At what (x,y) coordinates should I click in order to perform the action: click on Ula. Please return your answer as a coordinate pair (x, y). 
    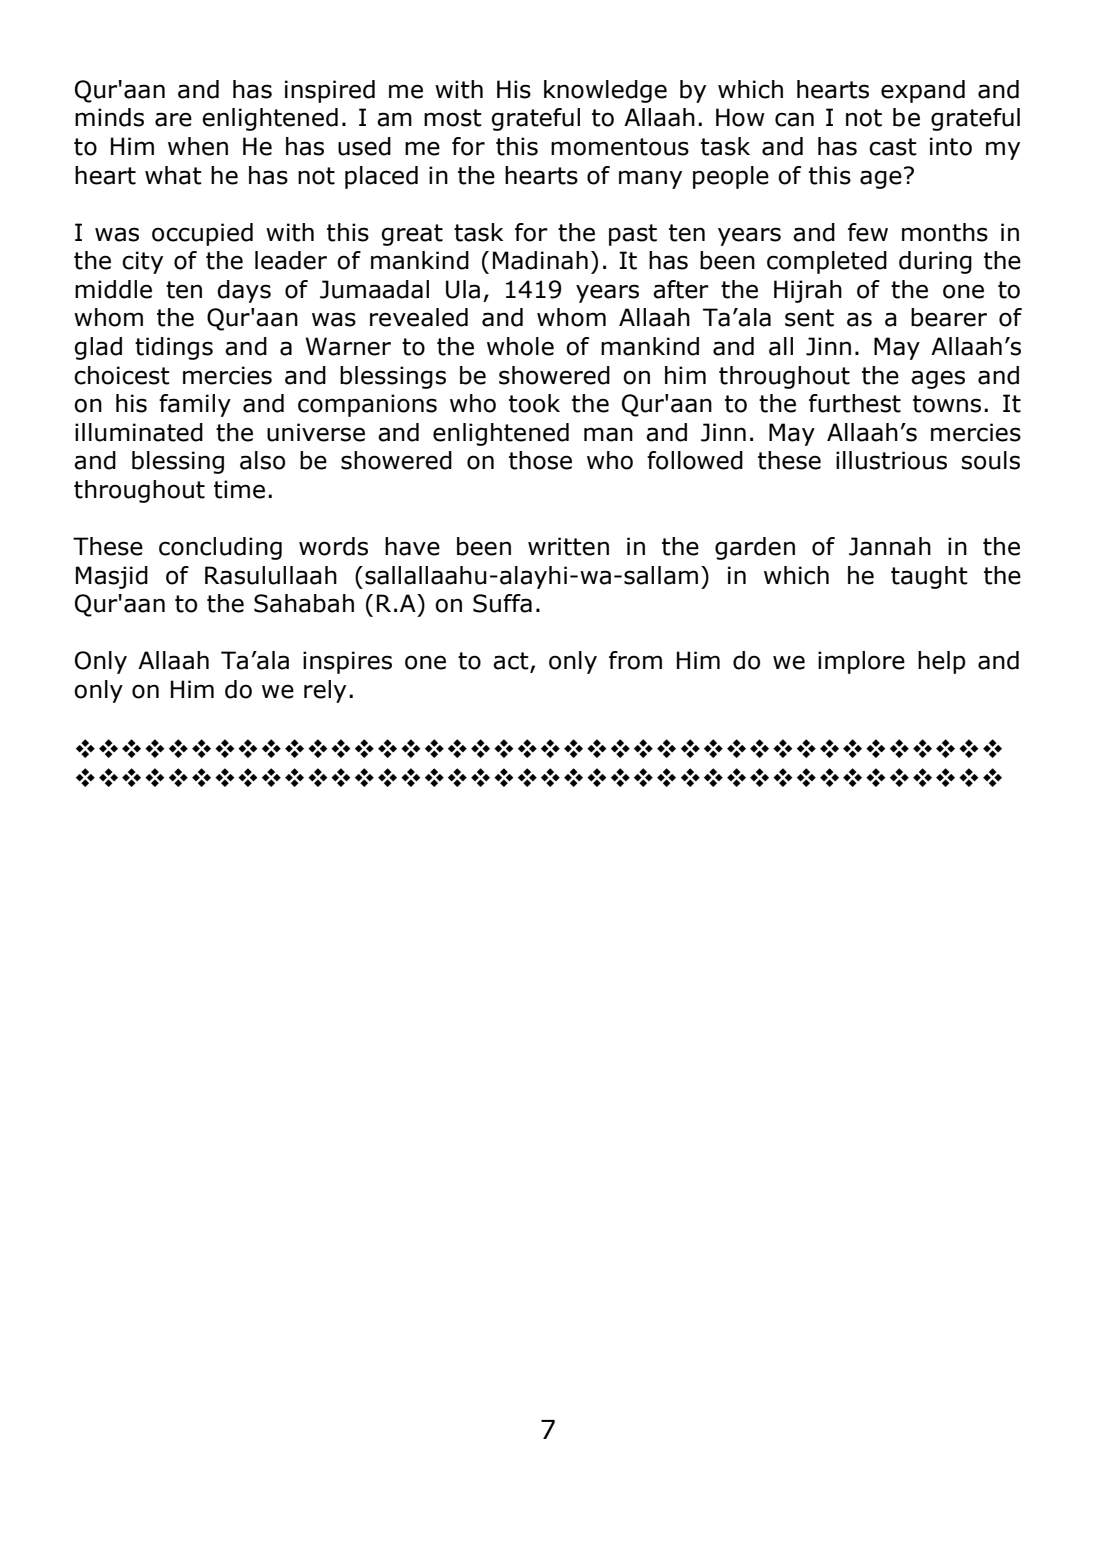
    Looking at the image, I should click on (463, 289).
